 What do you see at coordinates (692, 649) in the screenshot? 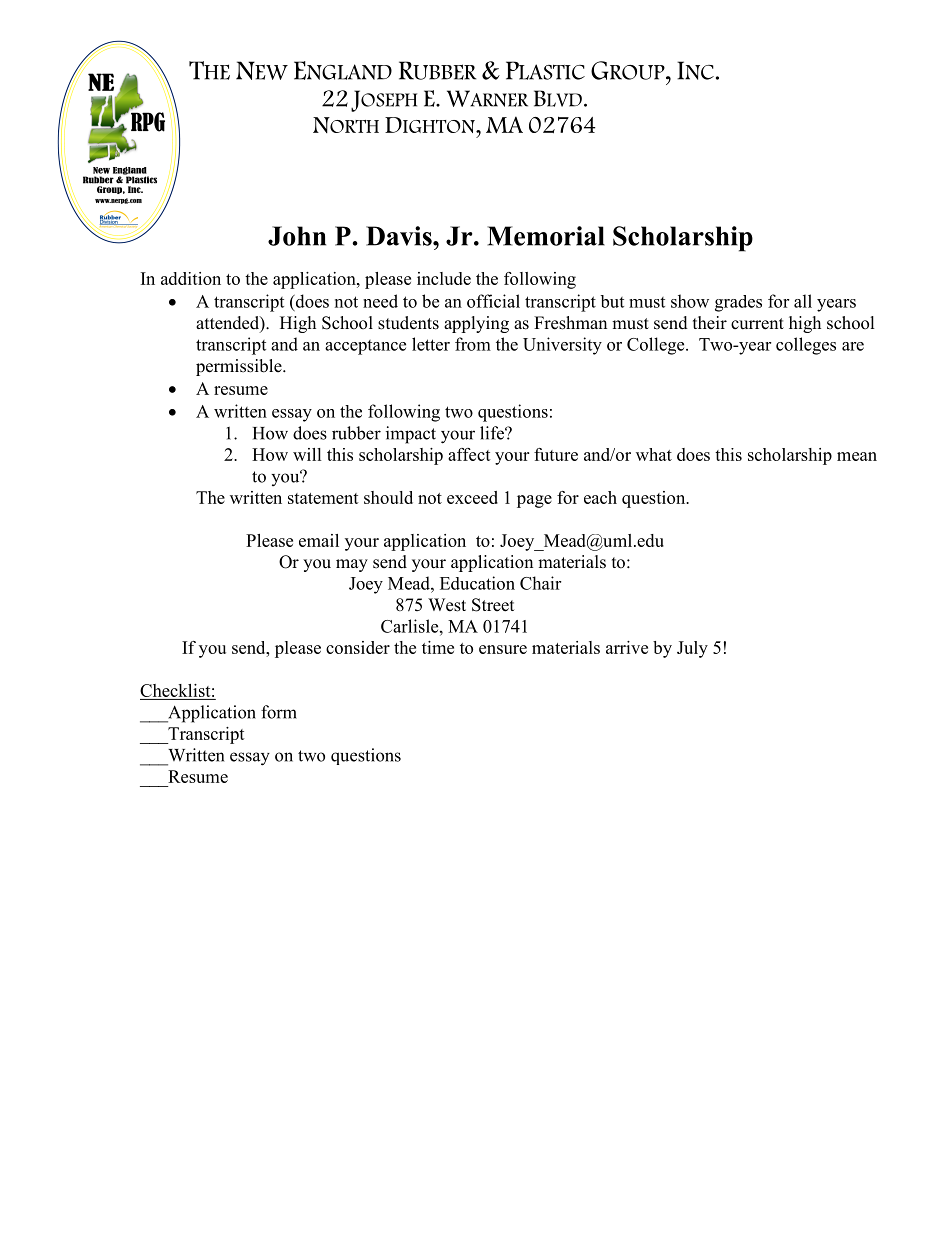
I see `July` at bounding box center [692, 649].
